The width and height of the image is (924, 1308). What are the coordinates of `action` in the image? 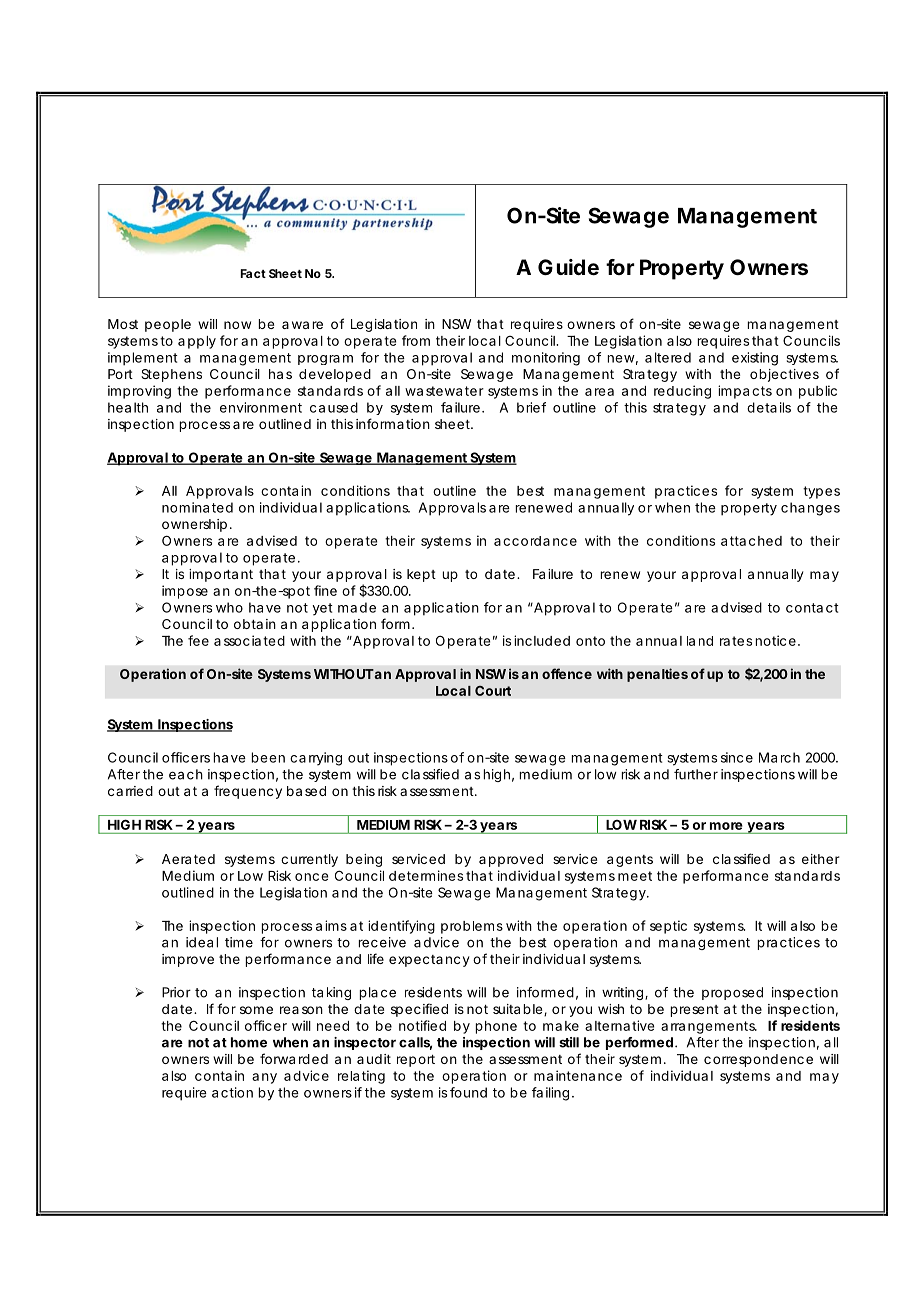 It's located at (232, 1092).
